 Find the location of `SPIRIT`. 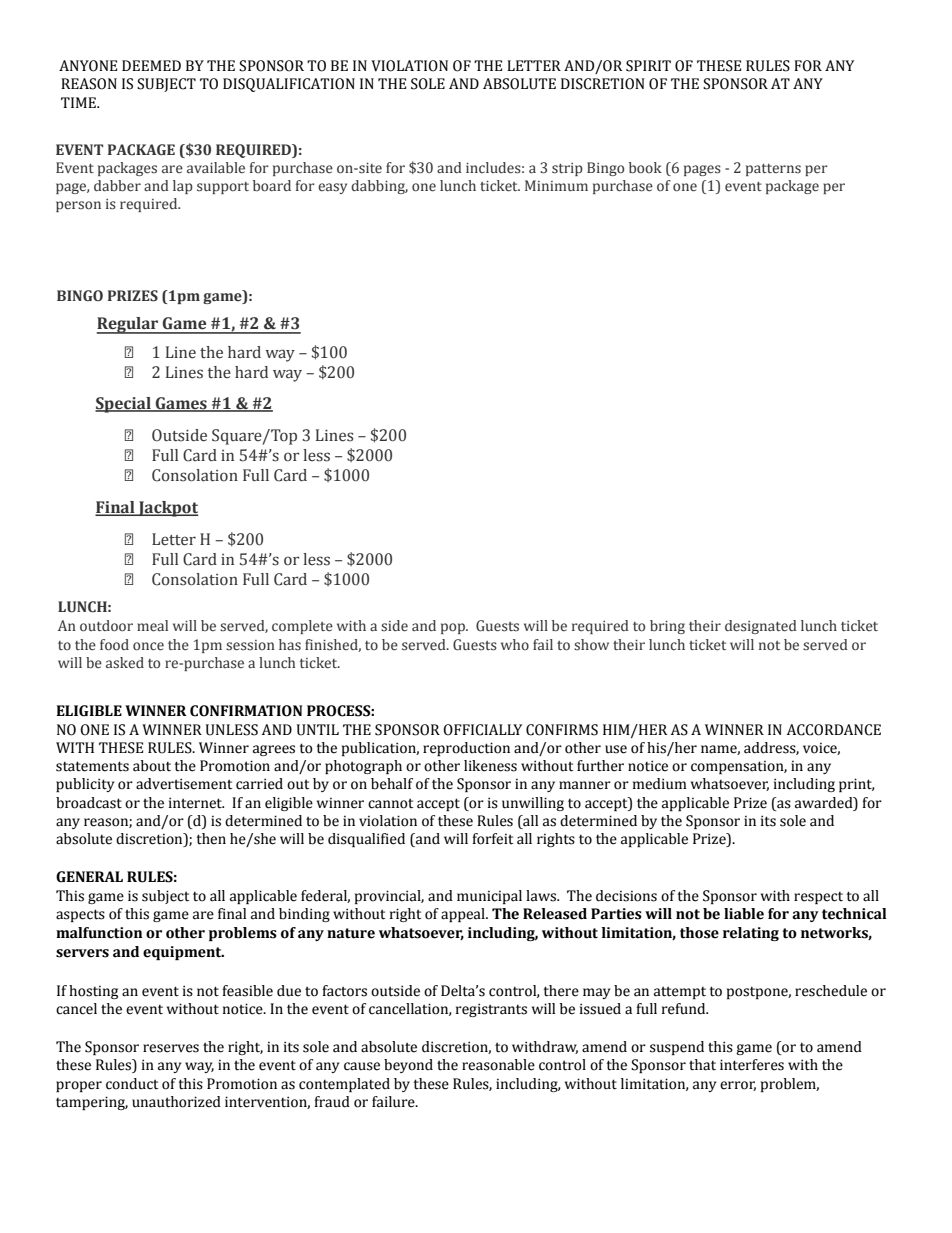

SPIRIT is located at coordinates (648, 66).
